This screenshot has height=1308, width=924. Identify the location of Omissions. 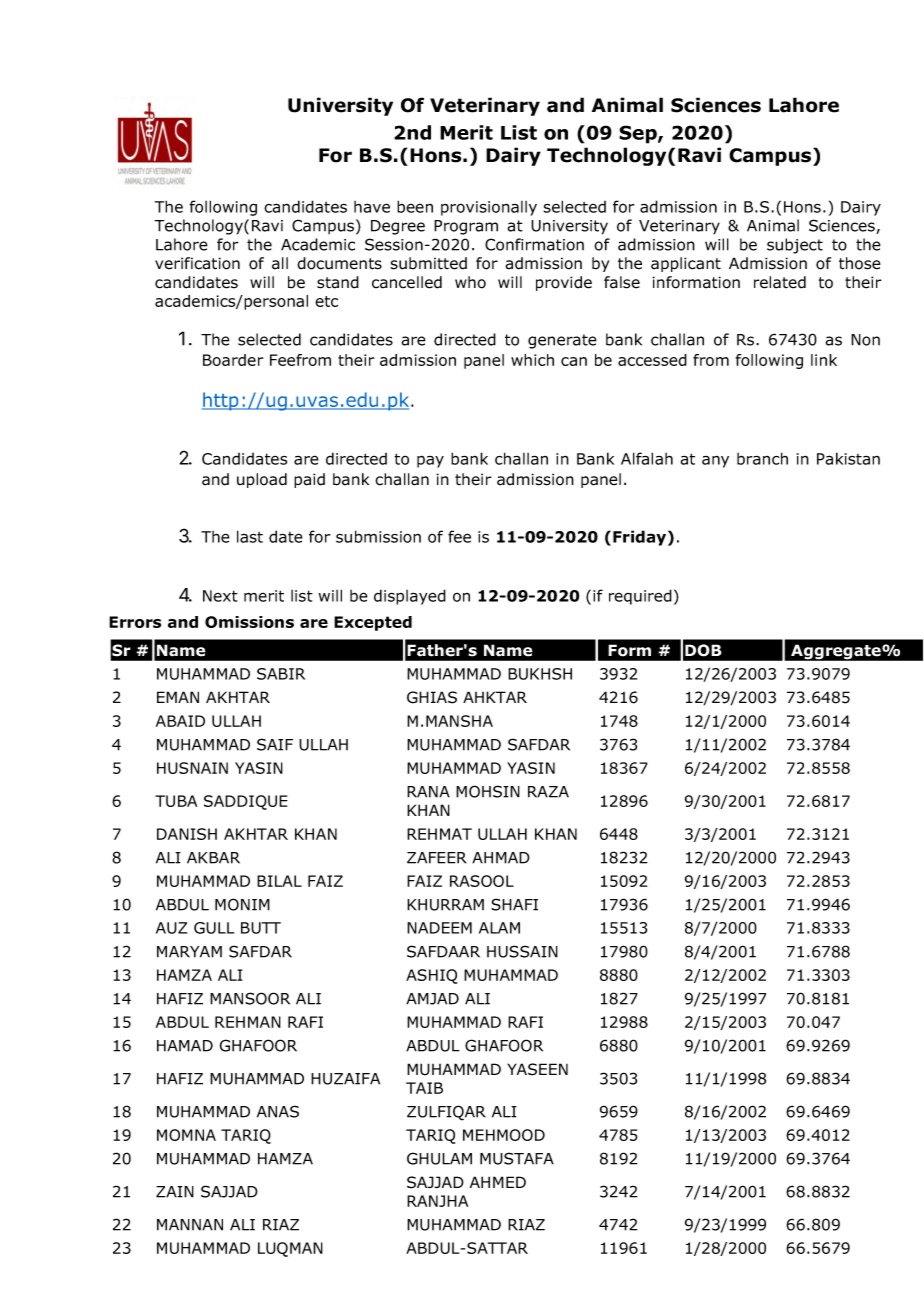
(249, 622).
